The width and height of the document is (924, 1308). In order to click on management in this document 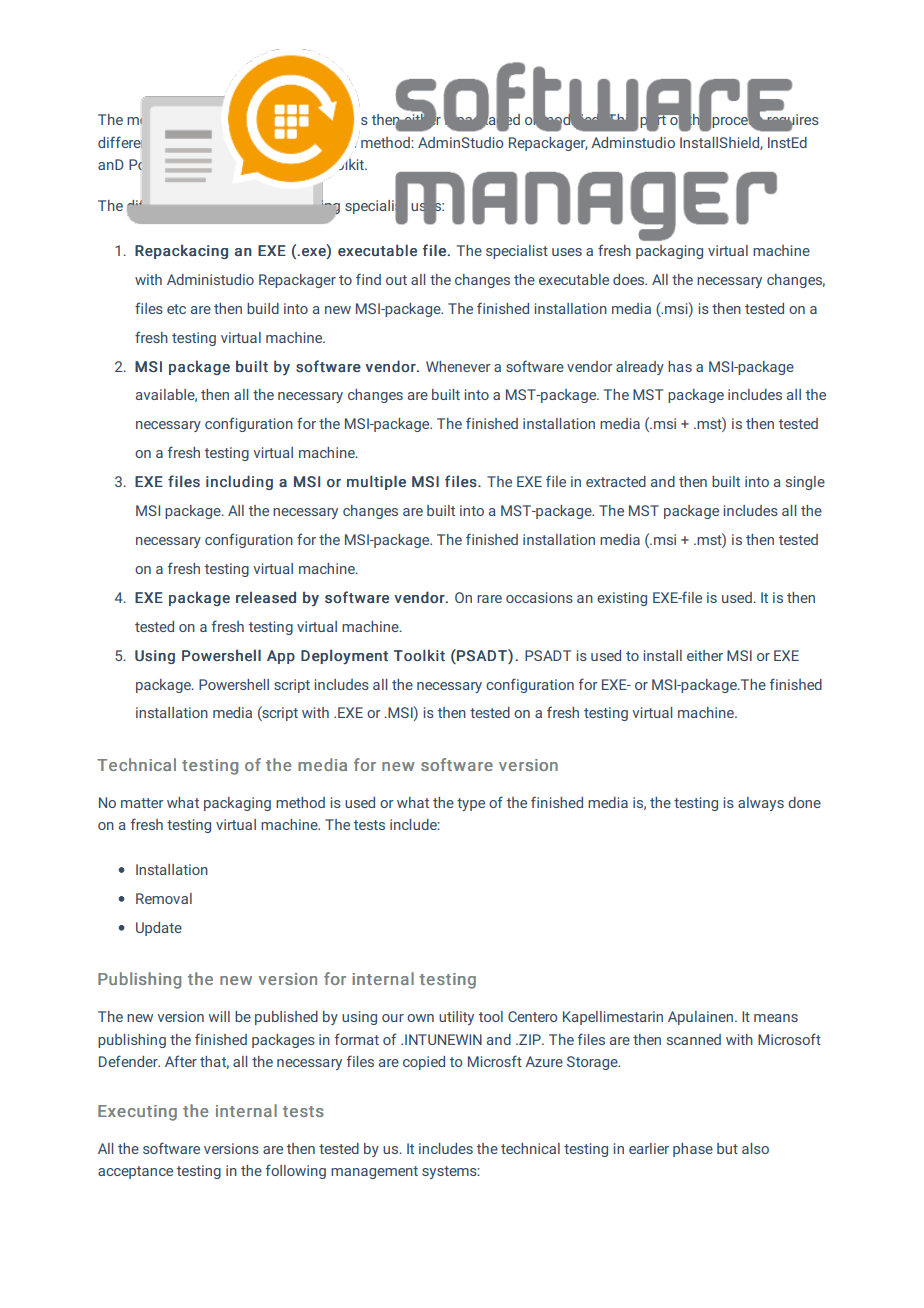, I will do `click(374, 1172)`.
